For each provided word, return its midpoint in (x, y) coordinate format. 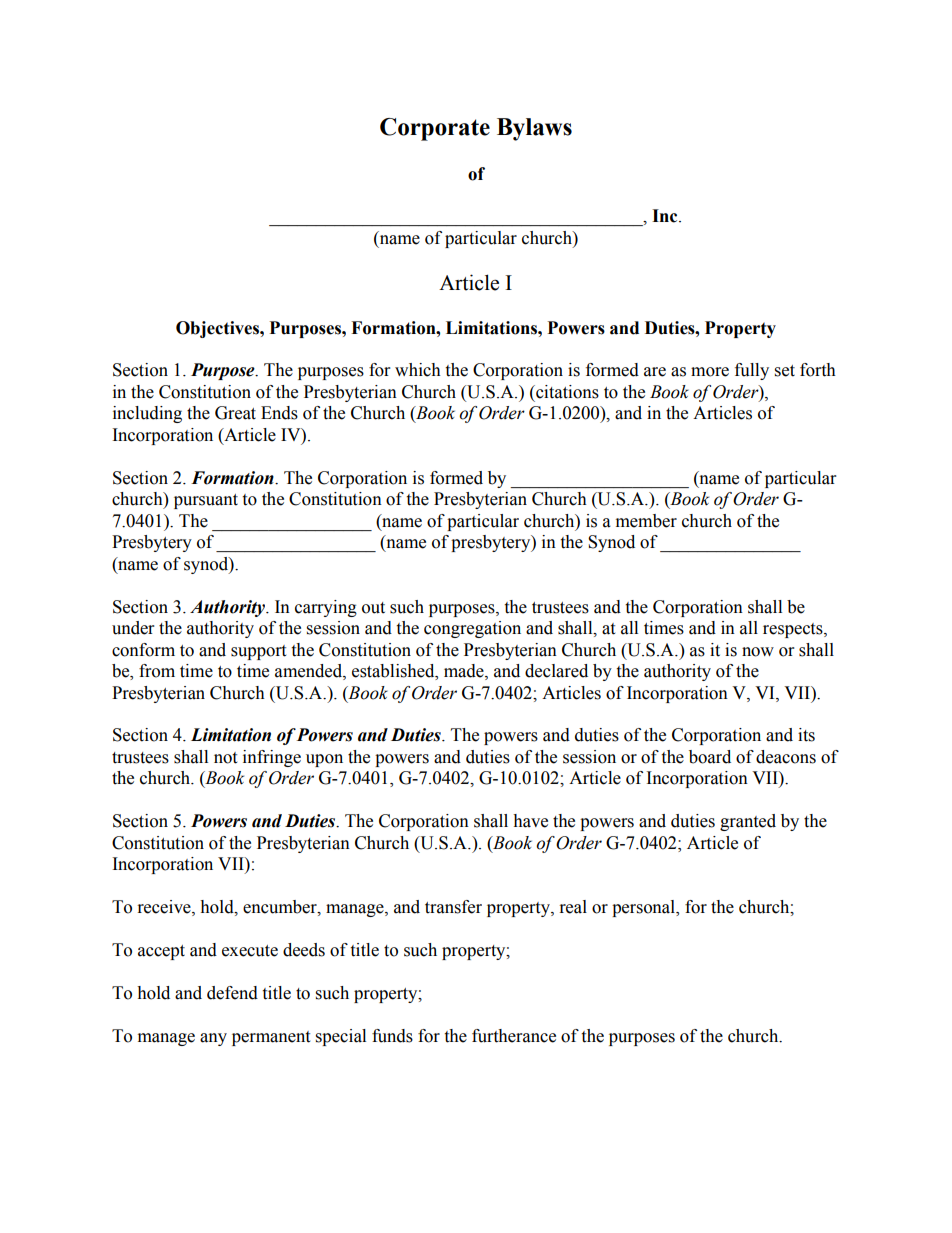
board (710, 757)
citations (566, 392)
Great (235, 413)
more (710, 372)
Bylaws (534, 129)
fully (752, 371)
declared (556, 671)
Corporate (435, 129)
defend (232, 993)
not (225, 758)
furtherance (514, 1036)
